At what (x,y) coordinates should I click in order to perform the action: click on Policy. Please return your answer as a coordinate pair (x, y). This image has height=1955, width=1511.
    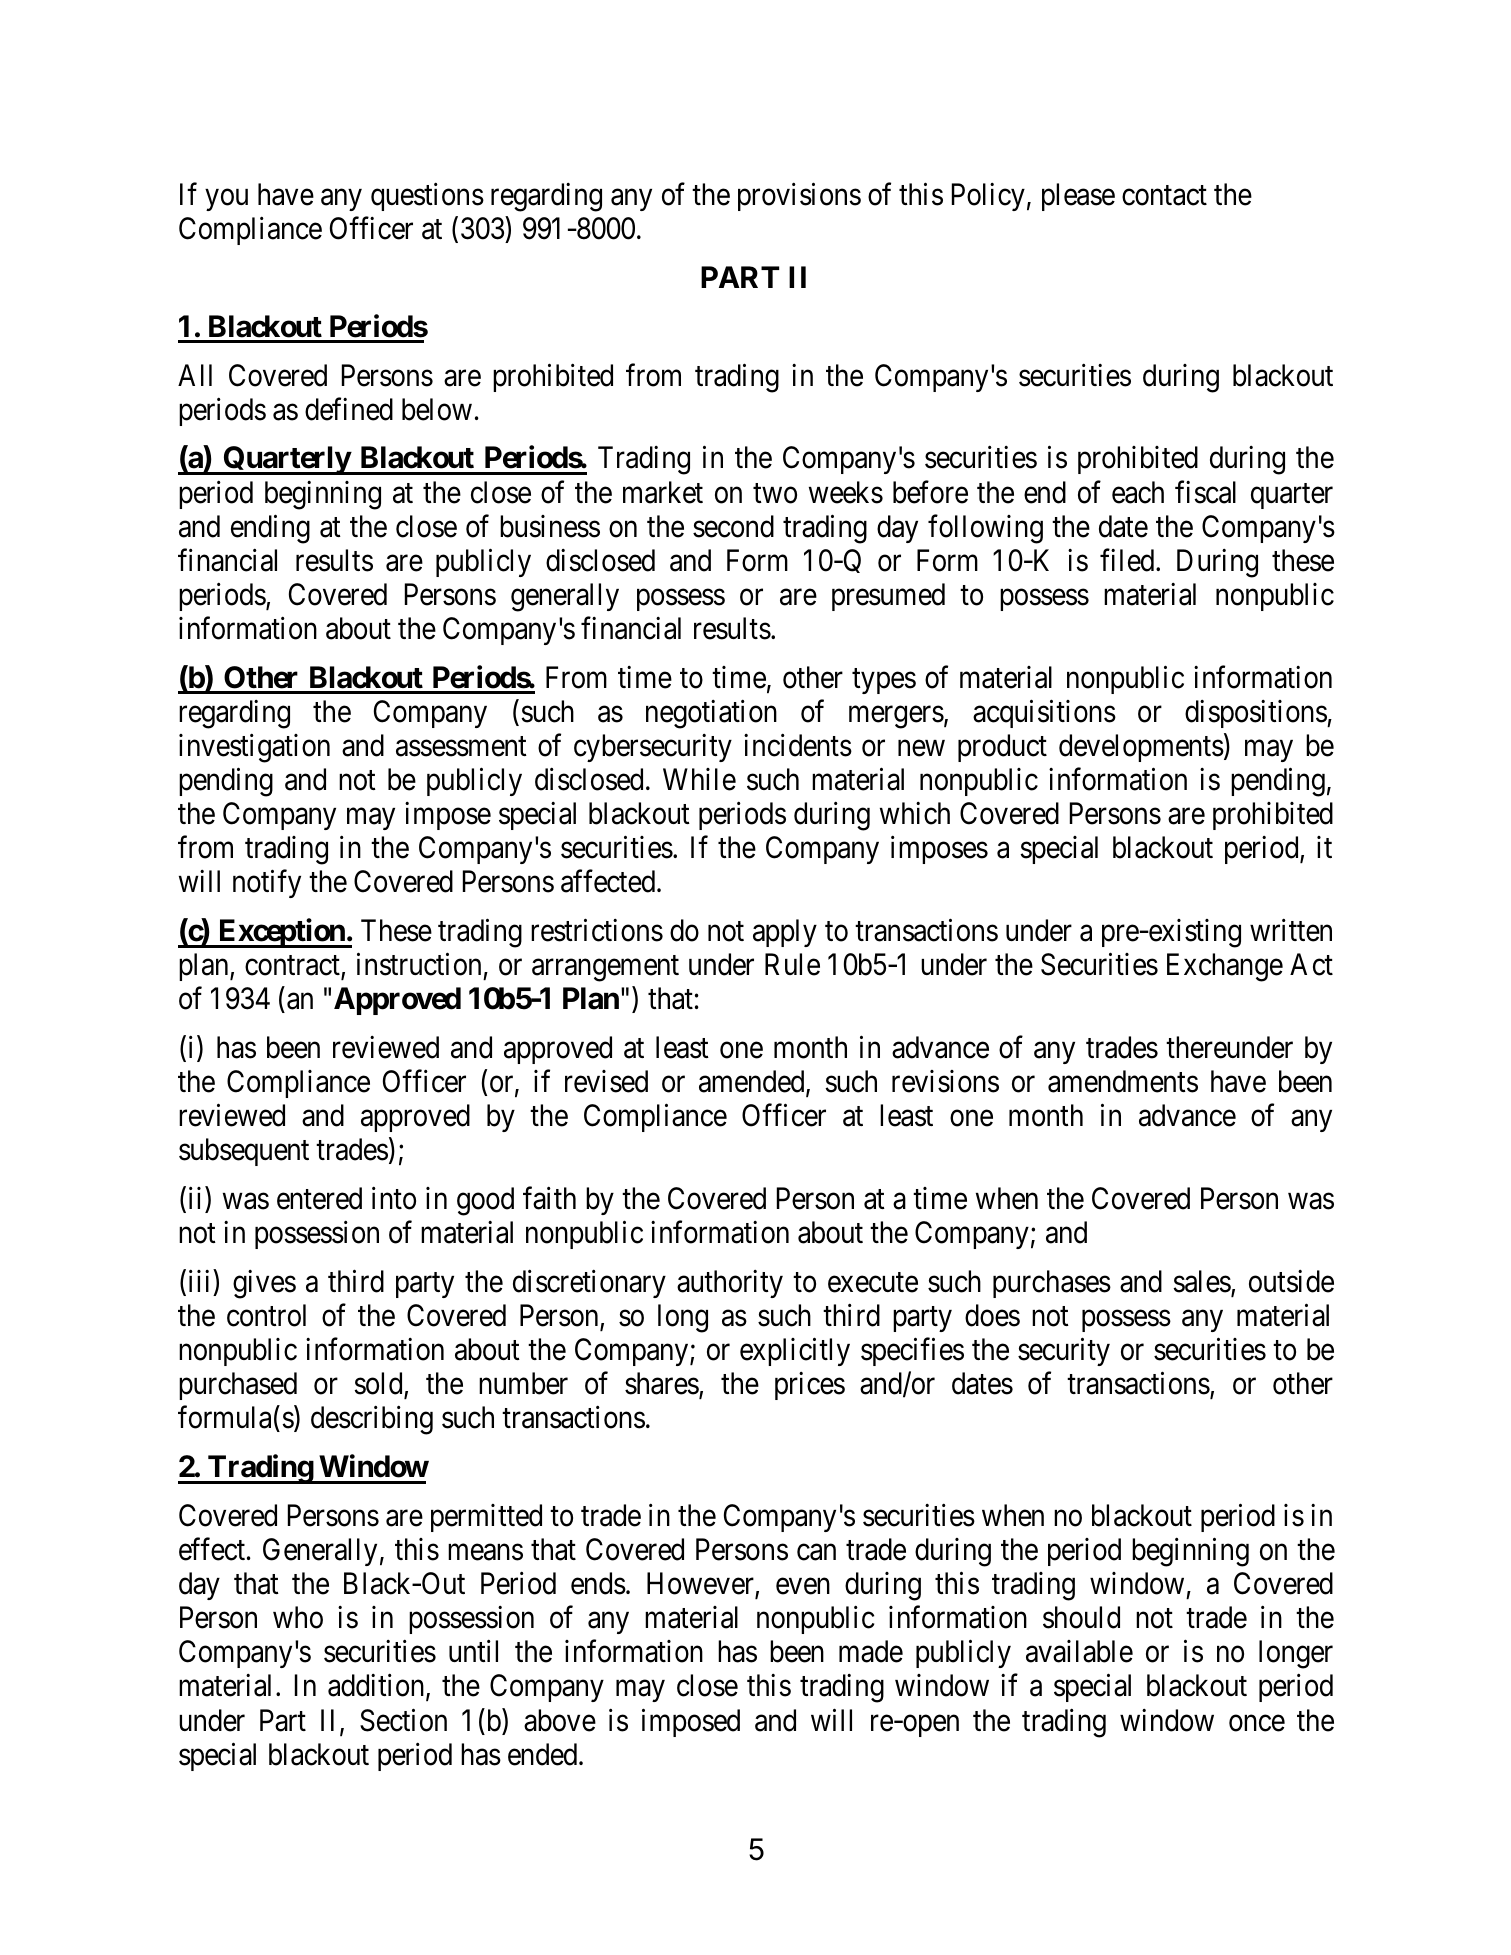
    Looking at the image, I should click on (988, 197).
